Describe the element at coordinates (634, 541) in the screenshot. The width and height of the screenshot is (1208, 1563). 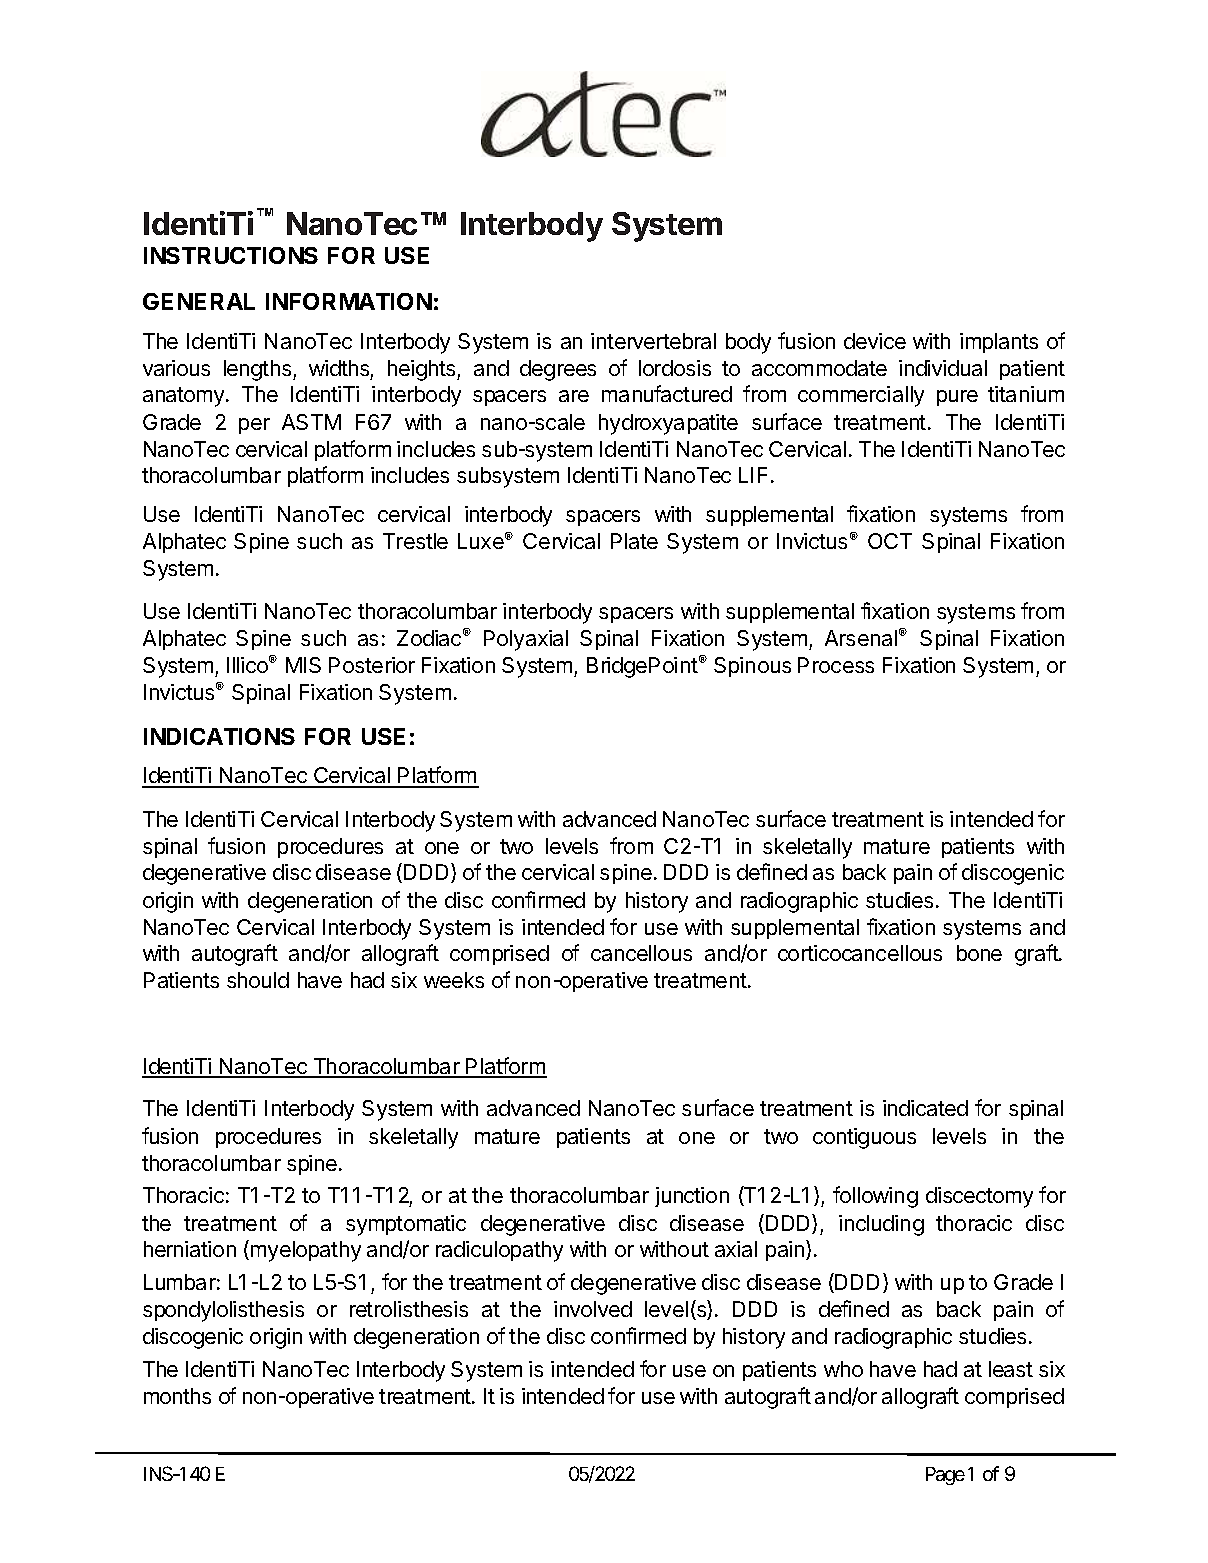
I see `Plate` at that location.
